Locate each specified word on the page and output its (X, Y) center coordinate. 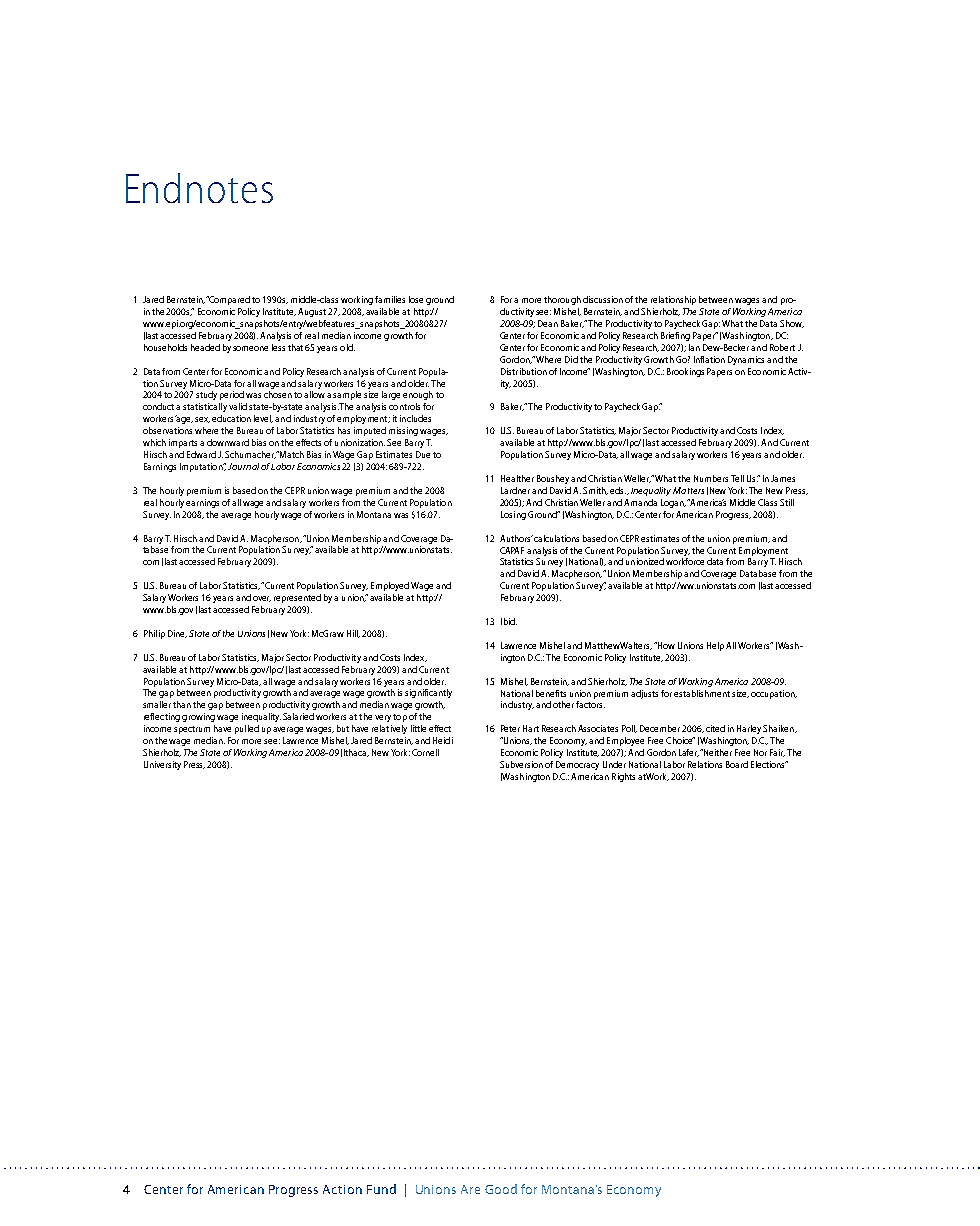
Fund (381, 1189)
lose (416, 299)
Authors (516, 538)
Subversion (521, 764)
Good (501, 1189)
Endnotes (199, 188)
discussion (603, 299)
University (162, 765)
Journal (243, 466)
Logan (673, 503)
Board (737, 764)
